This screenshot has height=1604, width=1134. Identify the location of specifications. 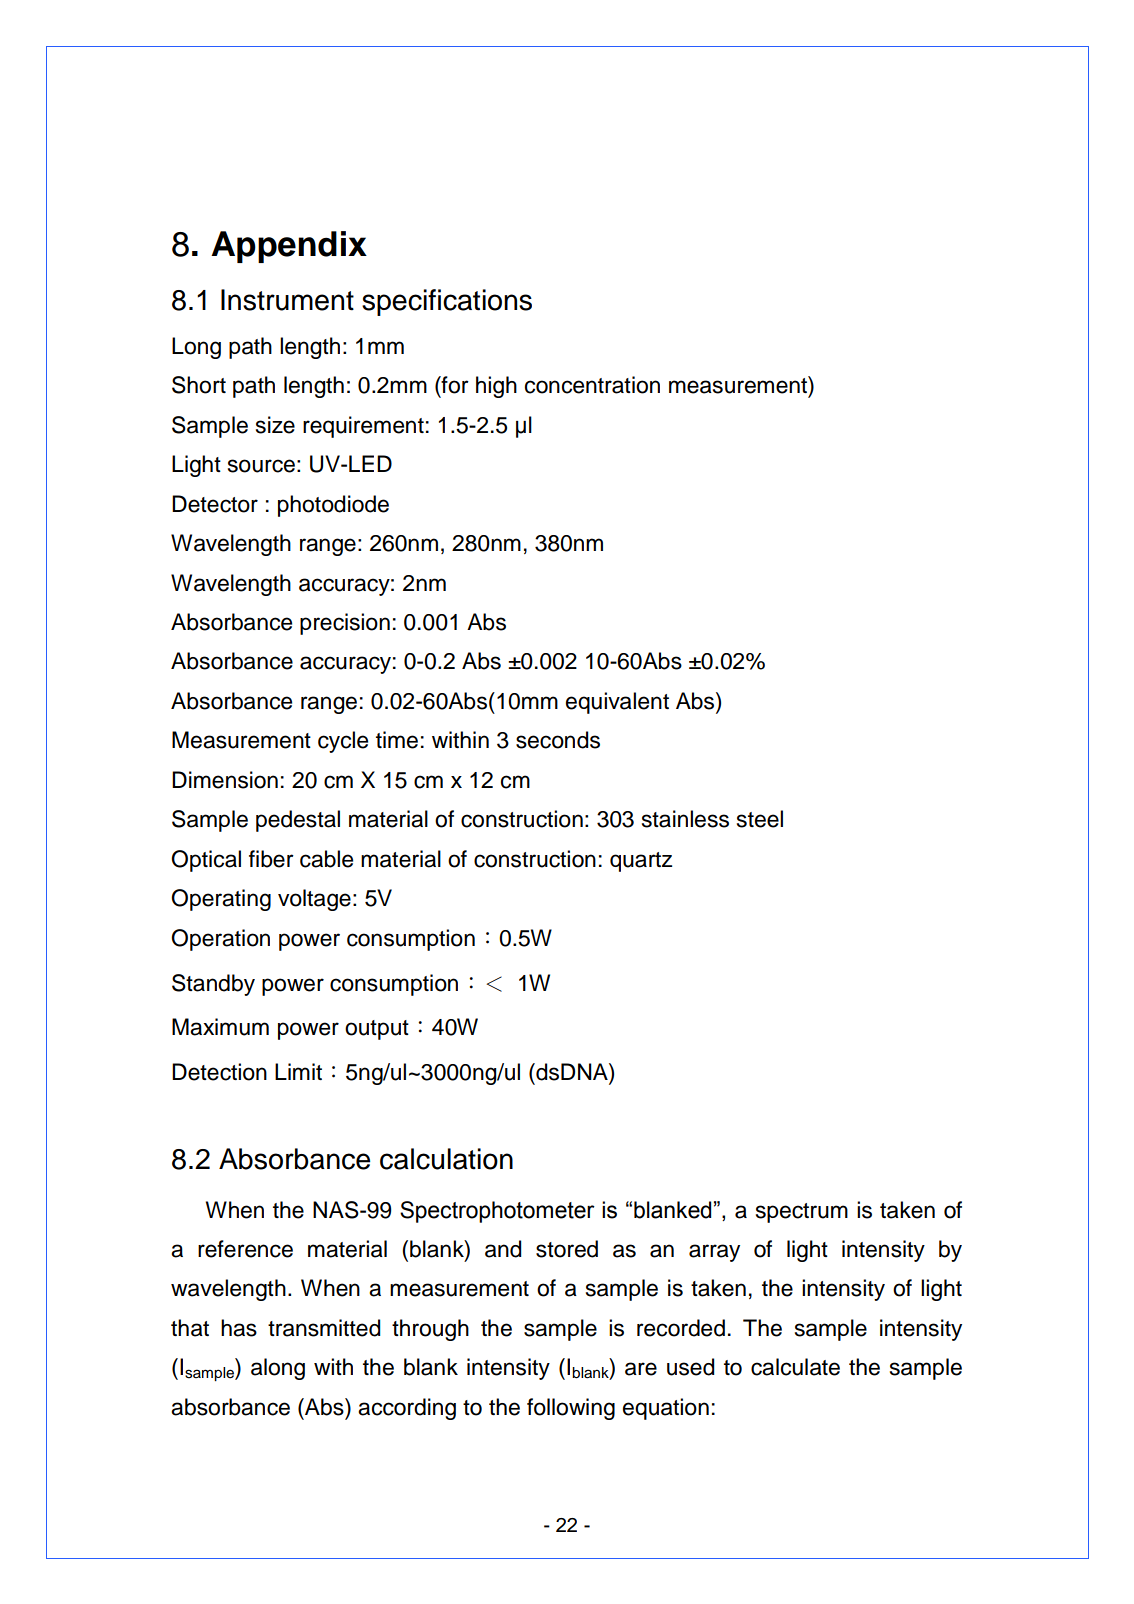
(447, 302).
